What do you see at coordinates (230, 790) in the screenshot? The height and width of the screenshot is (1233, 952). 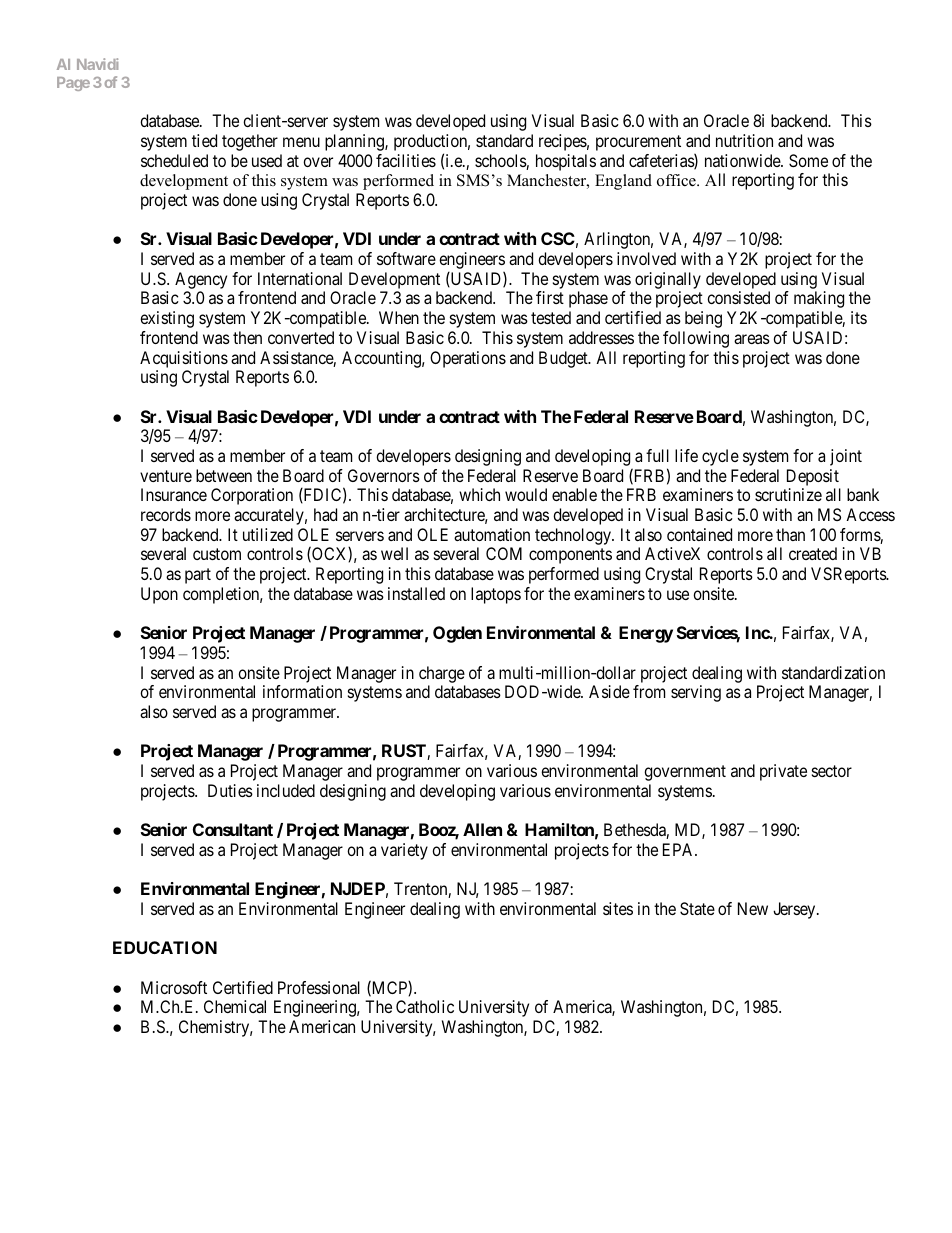 I see `Duties` at bounding box center [230, 790].
